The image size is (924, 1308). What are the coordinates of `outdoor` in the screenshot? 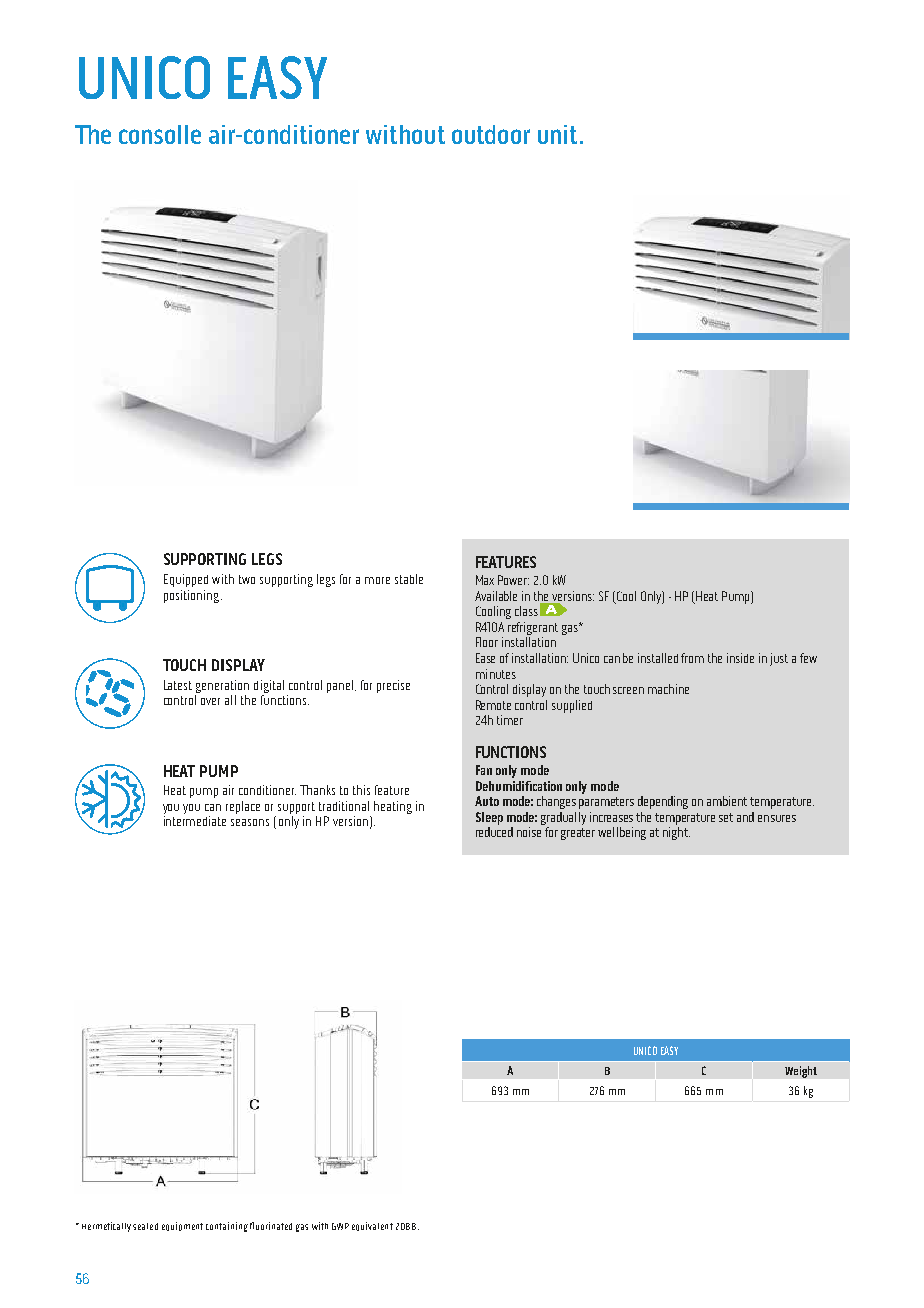 It's located at (491, 134).
